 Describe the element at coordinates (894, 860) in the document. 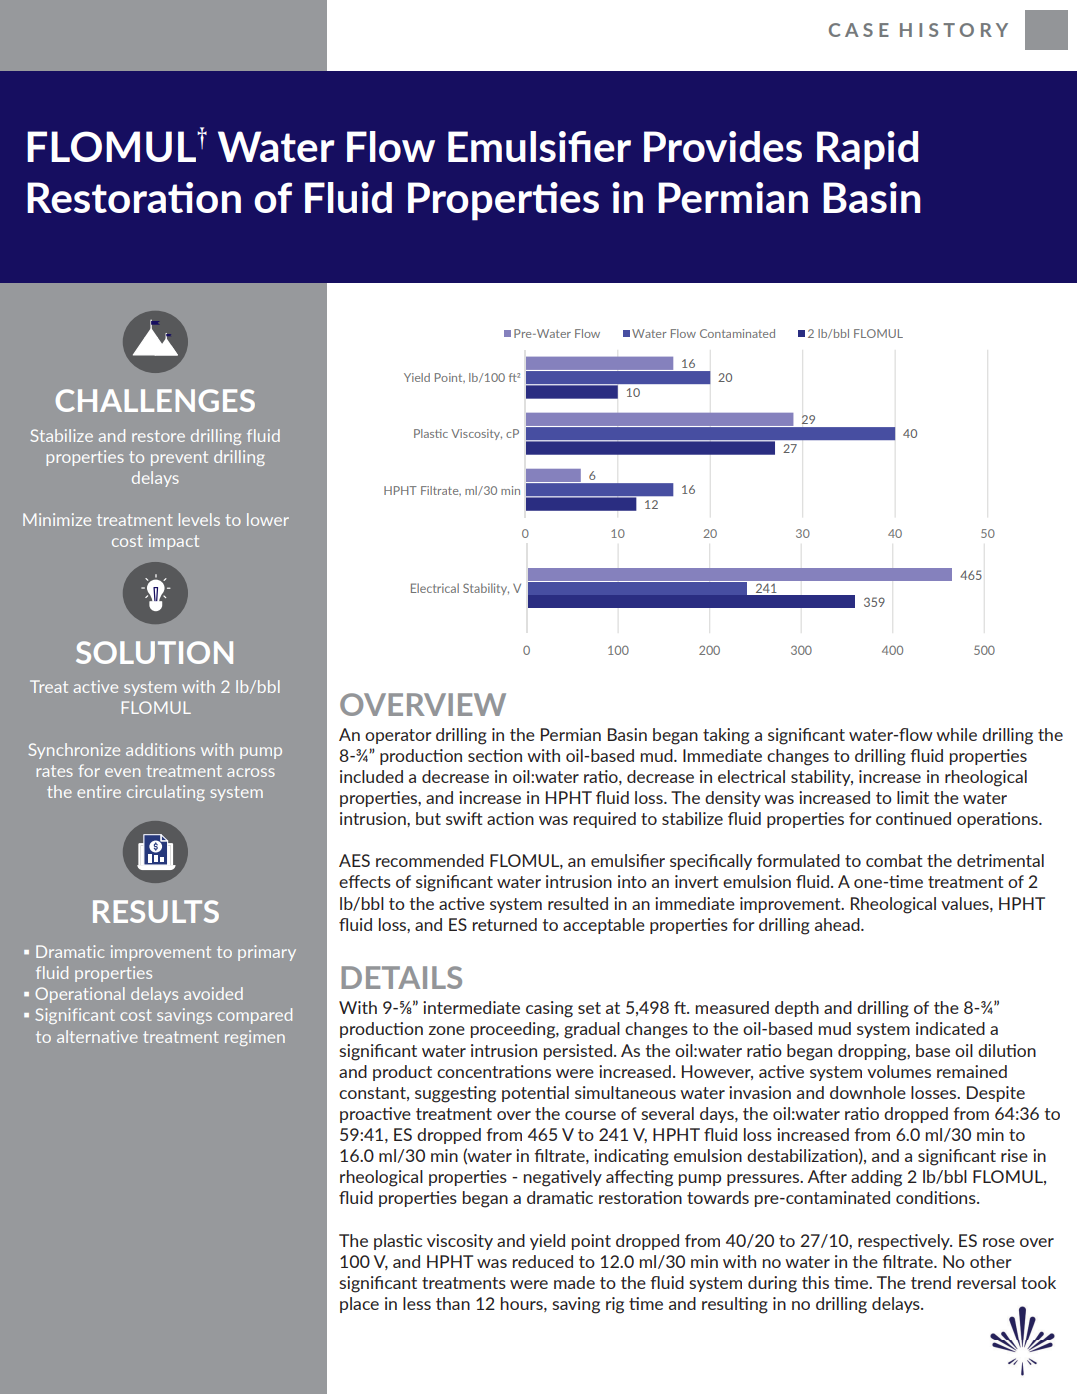

I see `combat` at that location.
